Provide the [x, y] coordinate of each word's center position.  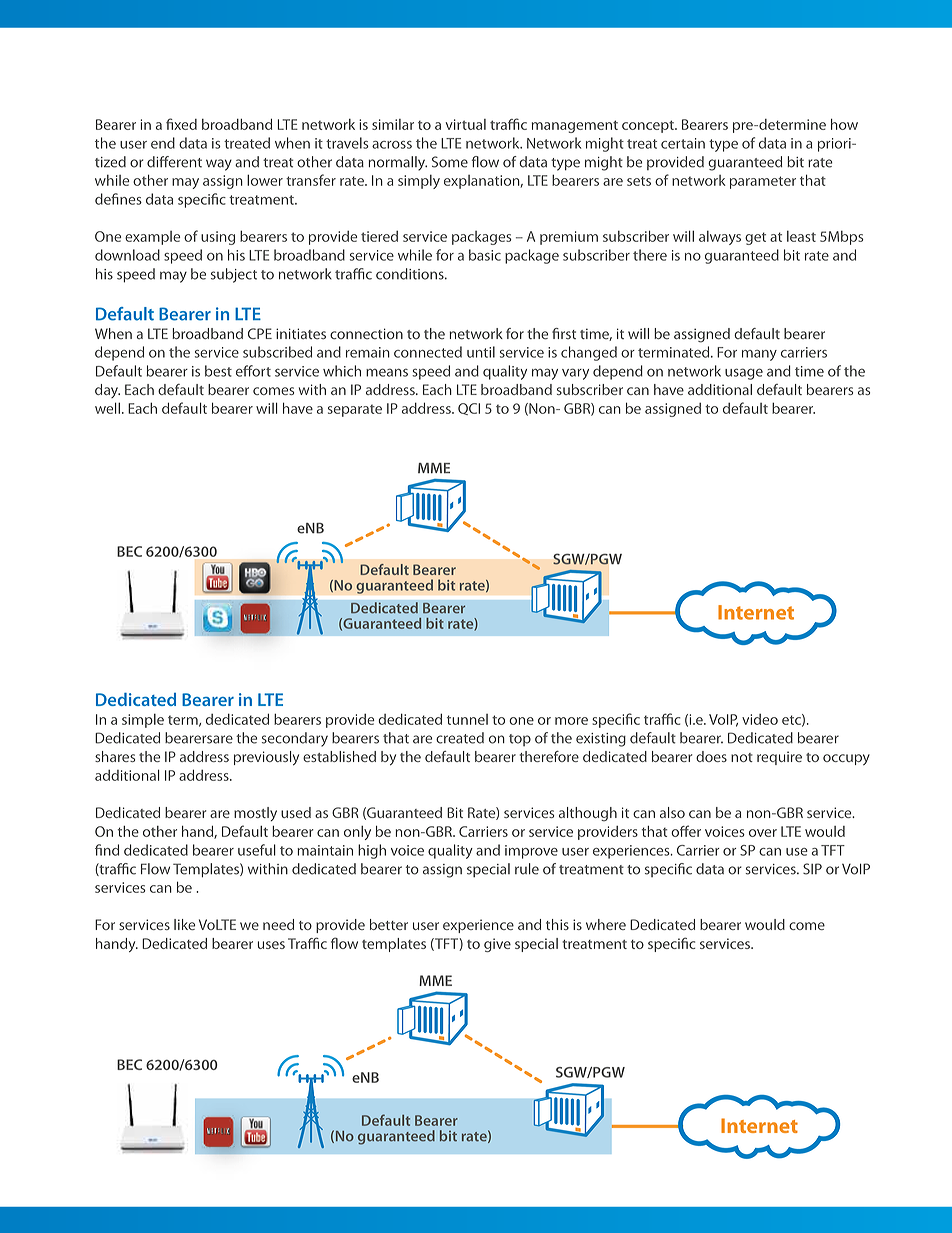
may [185, 183]
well [109, 408]
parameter [763, 182]
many [759, 355]
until [481, 352]
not [742, 757]
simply [419, 182]
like [184, 924]
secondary [295, 739]
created [460, 738]
